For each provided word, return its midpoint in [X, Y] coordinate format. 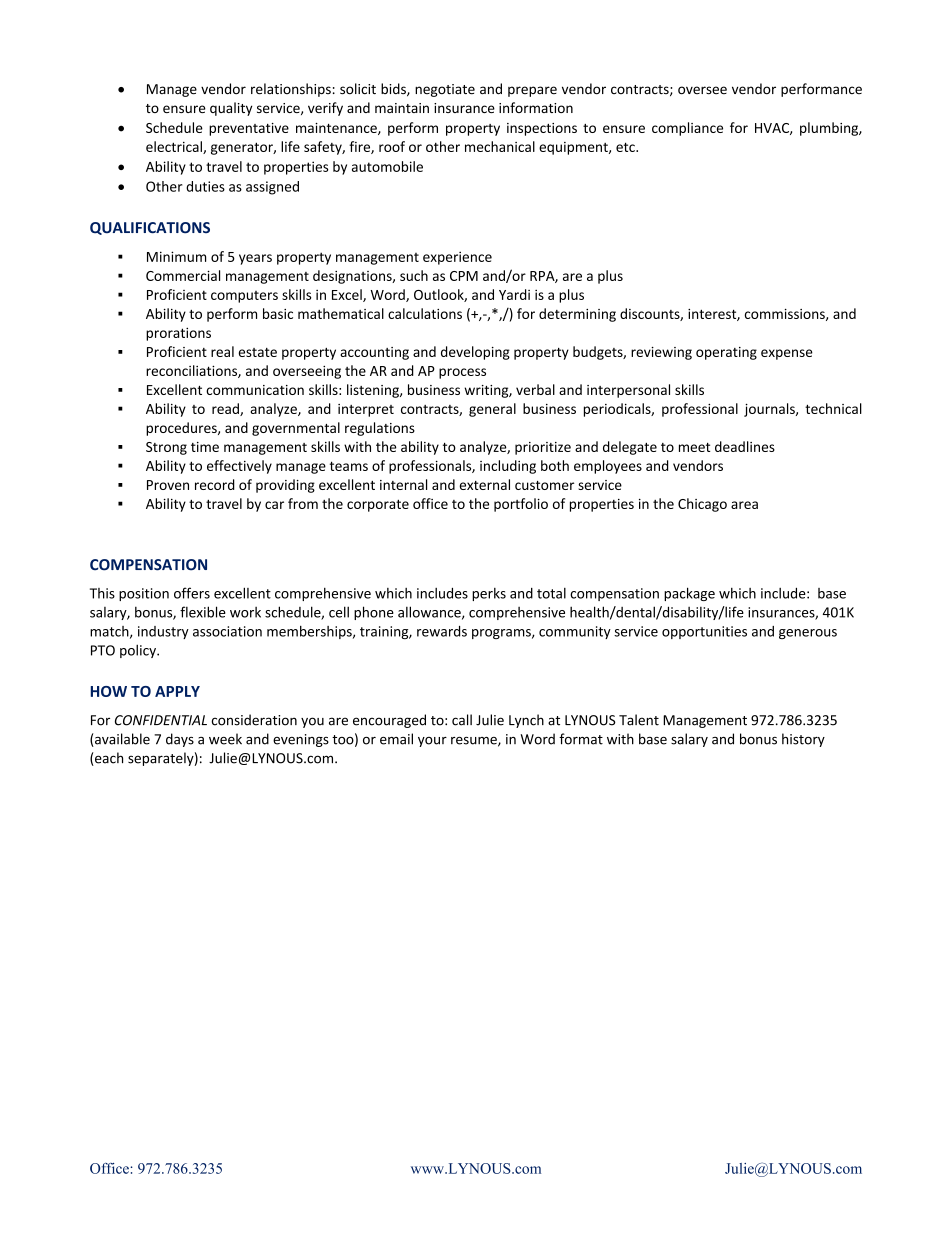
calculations [425, 313]
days [180, 740]
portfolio [521, 505]
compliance [687, 129]
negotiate [445, 90]
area [744, 505]
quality [231, 109]
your [432, 742]
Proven [168, 485]
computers [244, 297]
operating [726, 353]
